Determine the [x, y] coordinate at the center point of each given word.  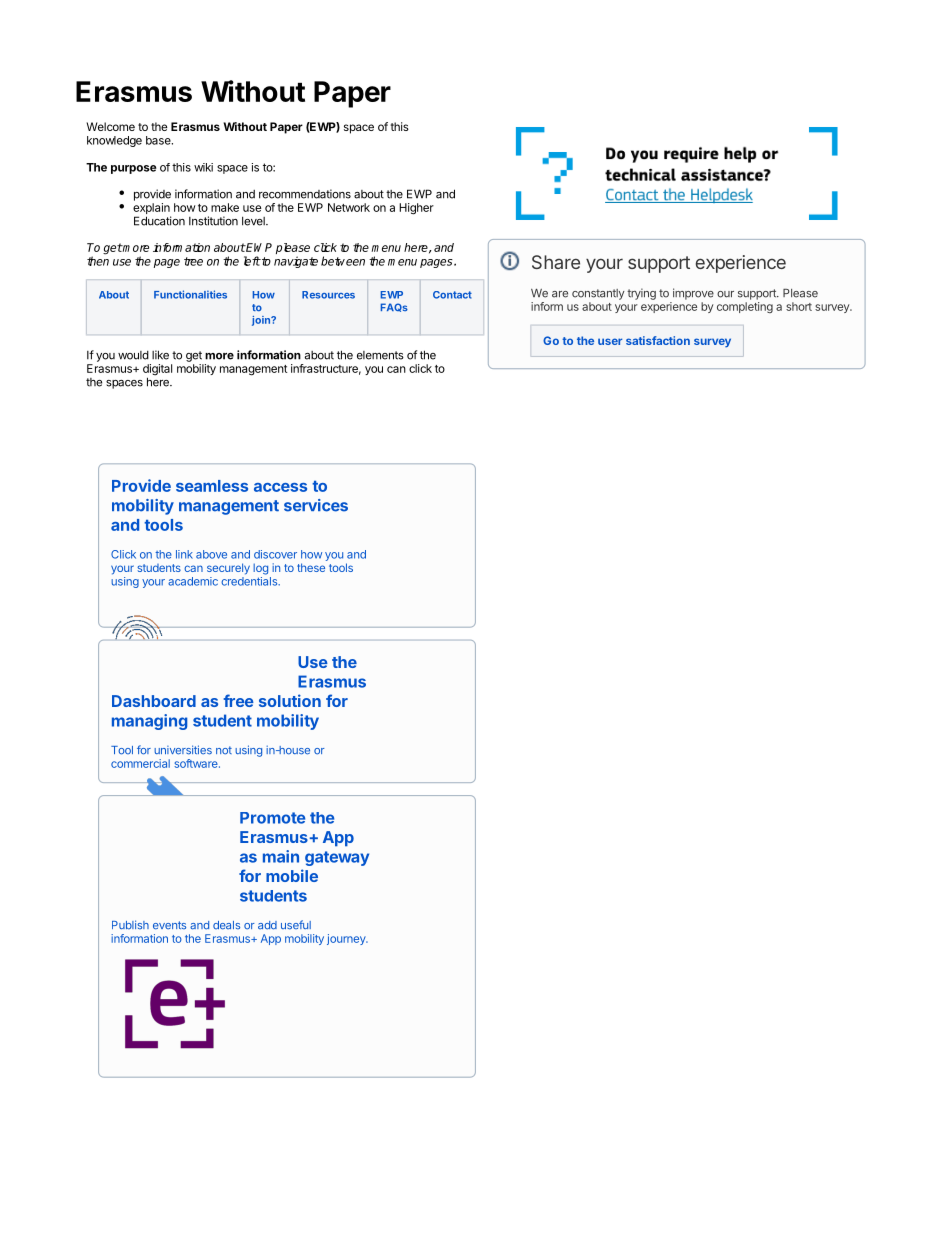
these [311, 567]
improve [693, 294]
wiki [203, 167]
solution [290, 700]
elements [380, 355]
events [169, 925]
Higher [416, 209]
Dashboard [154, 701]
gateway [337, 858]
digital [157, 371]
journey [347, 939]
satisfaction [658, 340]
